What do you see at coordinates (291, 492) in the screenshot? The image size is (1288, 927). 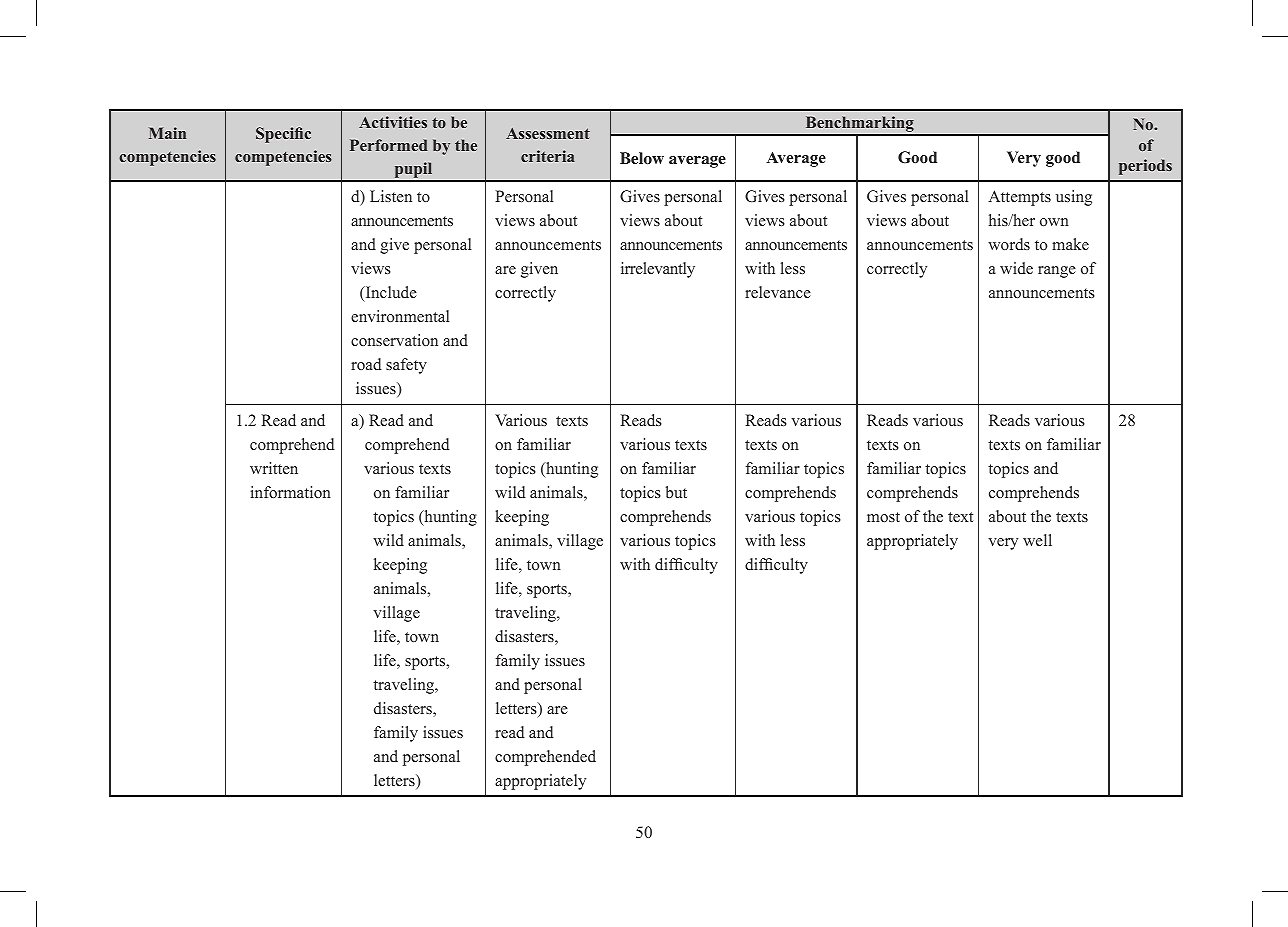 I see `information` at bounding box center [291, 492].
